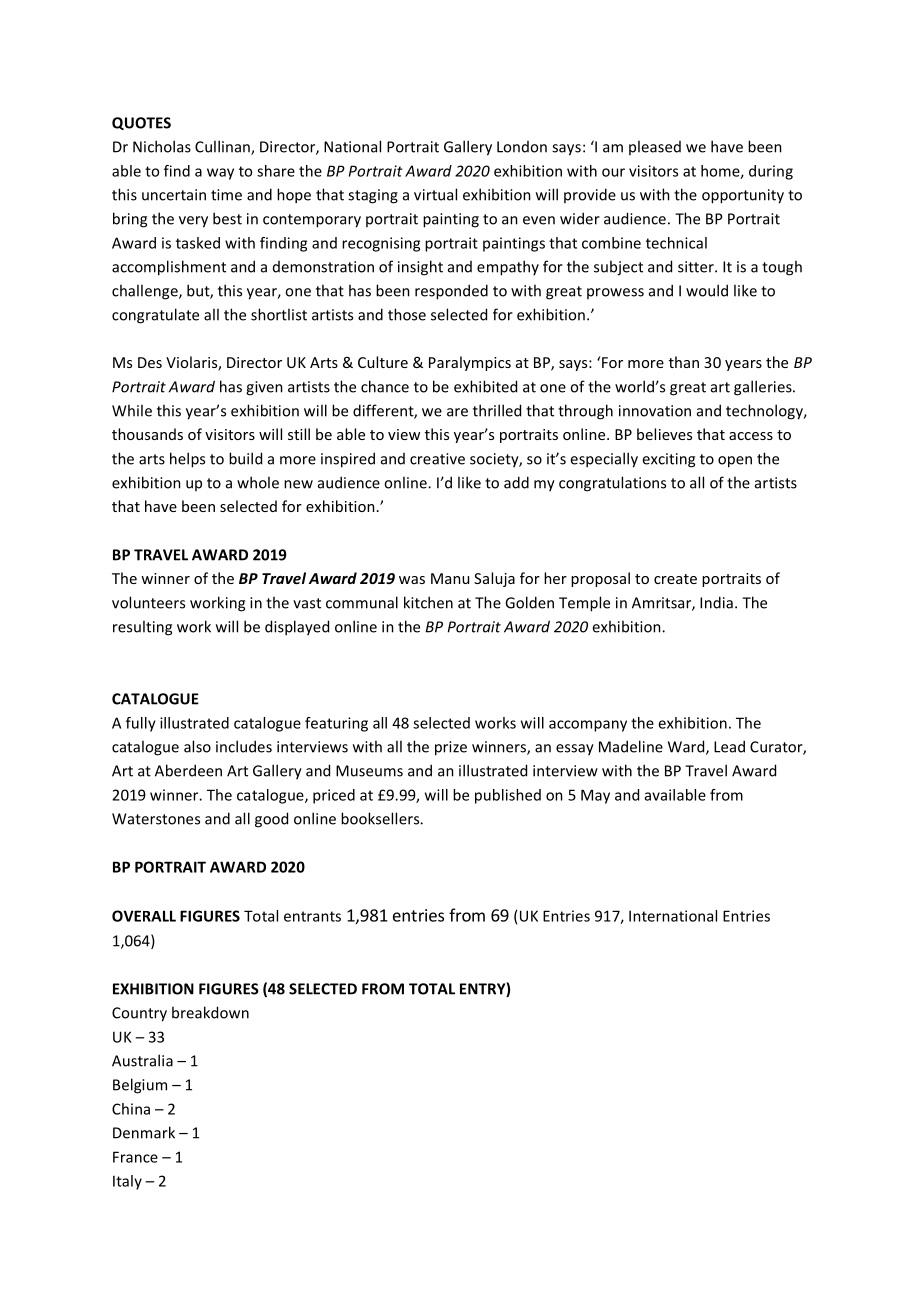  Describe the element at coordinates (144, 1132) in the screenshot. I see `Denmark` at that location.
